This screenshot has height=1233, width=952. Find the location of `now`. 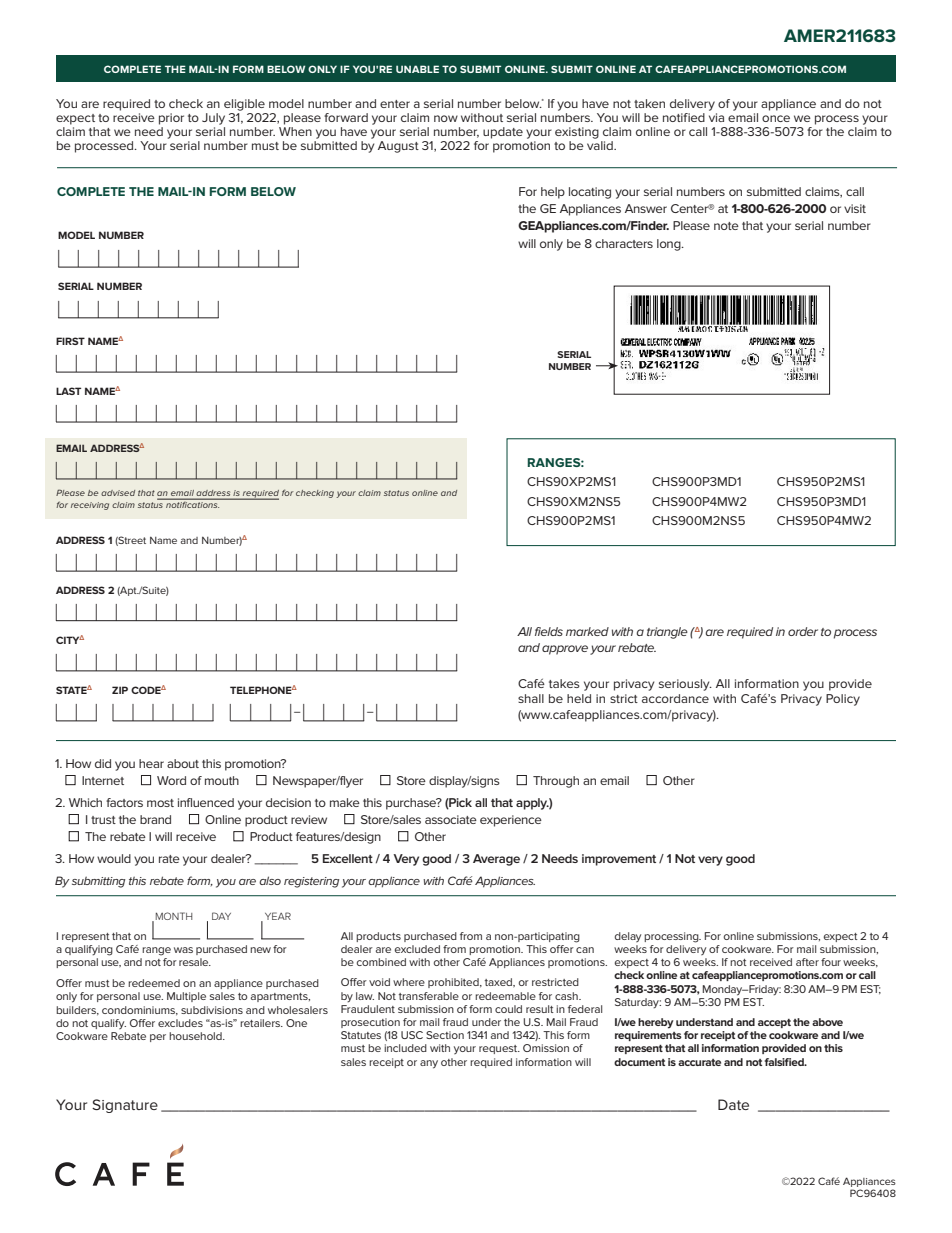

now is located at coordinates (446, 118).
